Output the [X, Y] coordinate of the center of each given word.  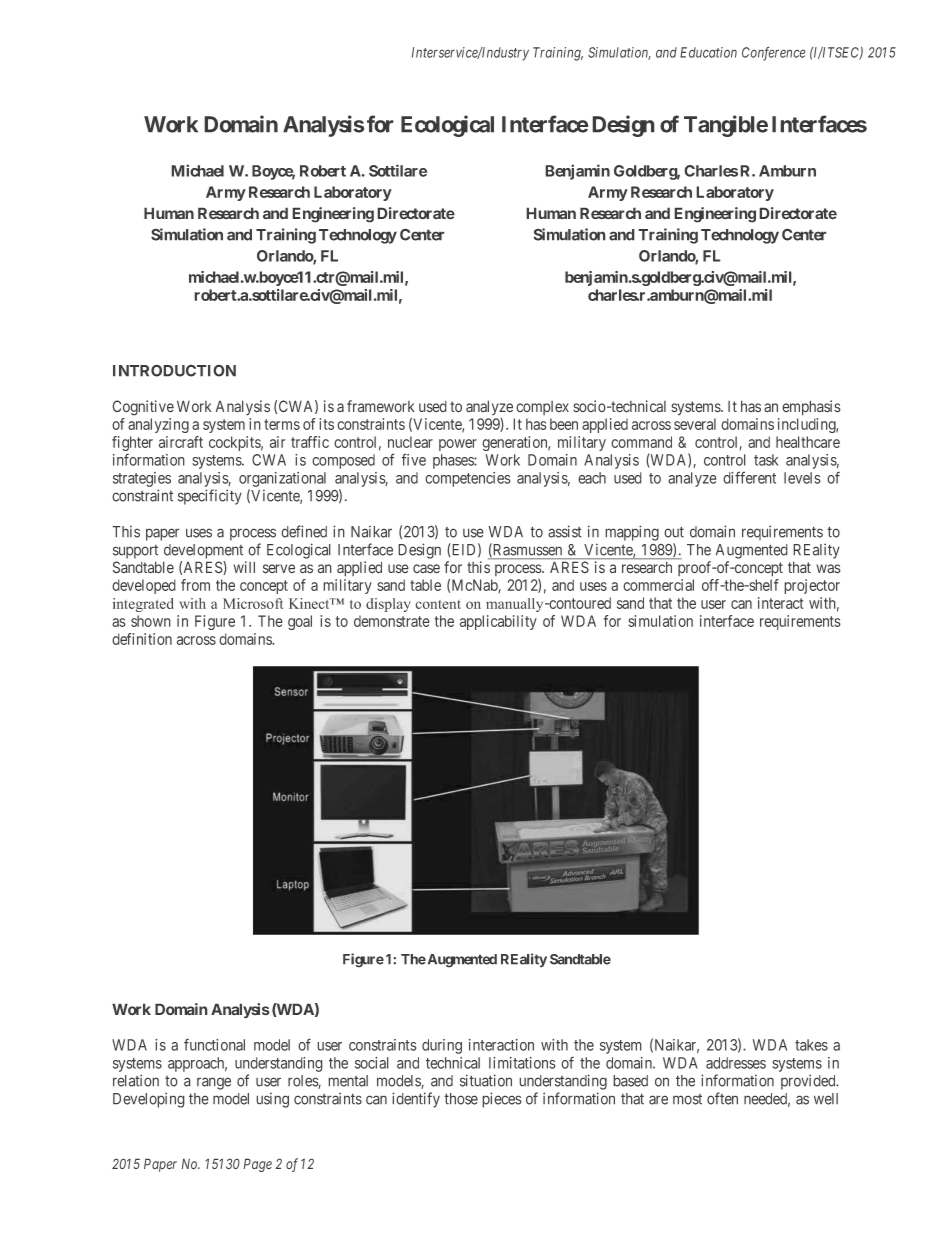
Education [708, 52]
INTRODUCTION [174, 370]
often [722, 1098]
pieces [502, 1100]
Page [257, 1165]
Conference [774, 53]
